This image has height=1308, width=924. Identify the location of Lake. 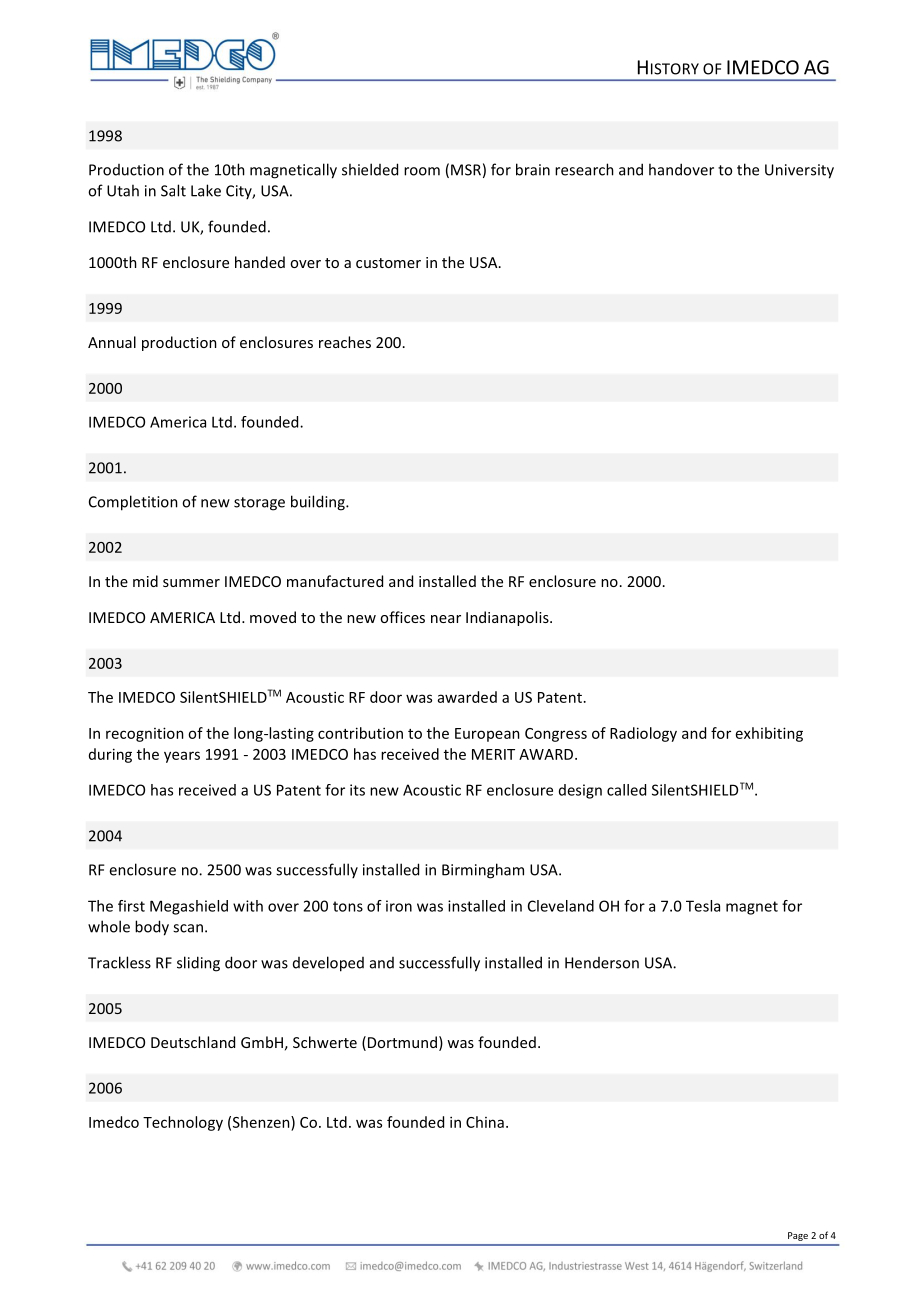
(206, 190).
